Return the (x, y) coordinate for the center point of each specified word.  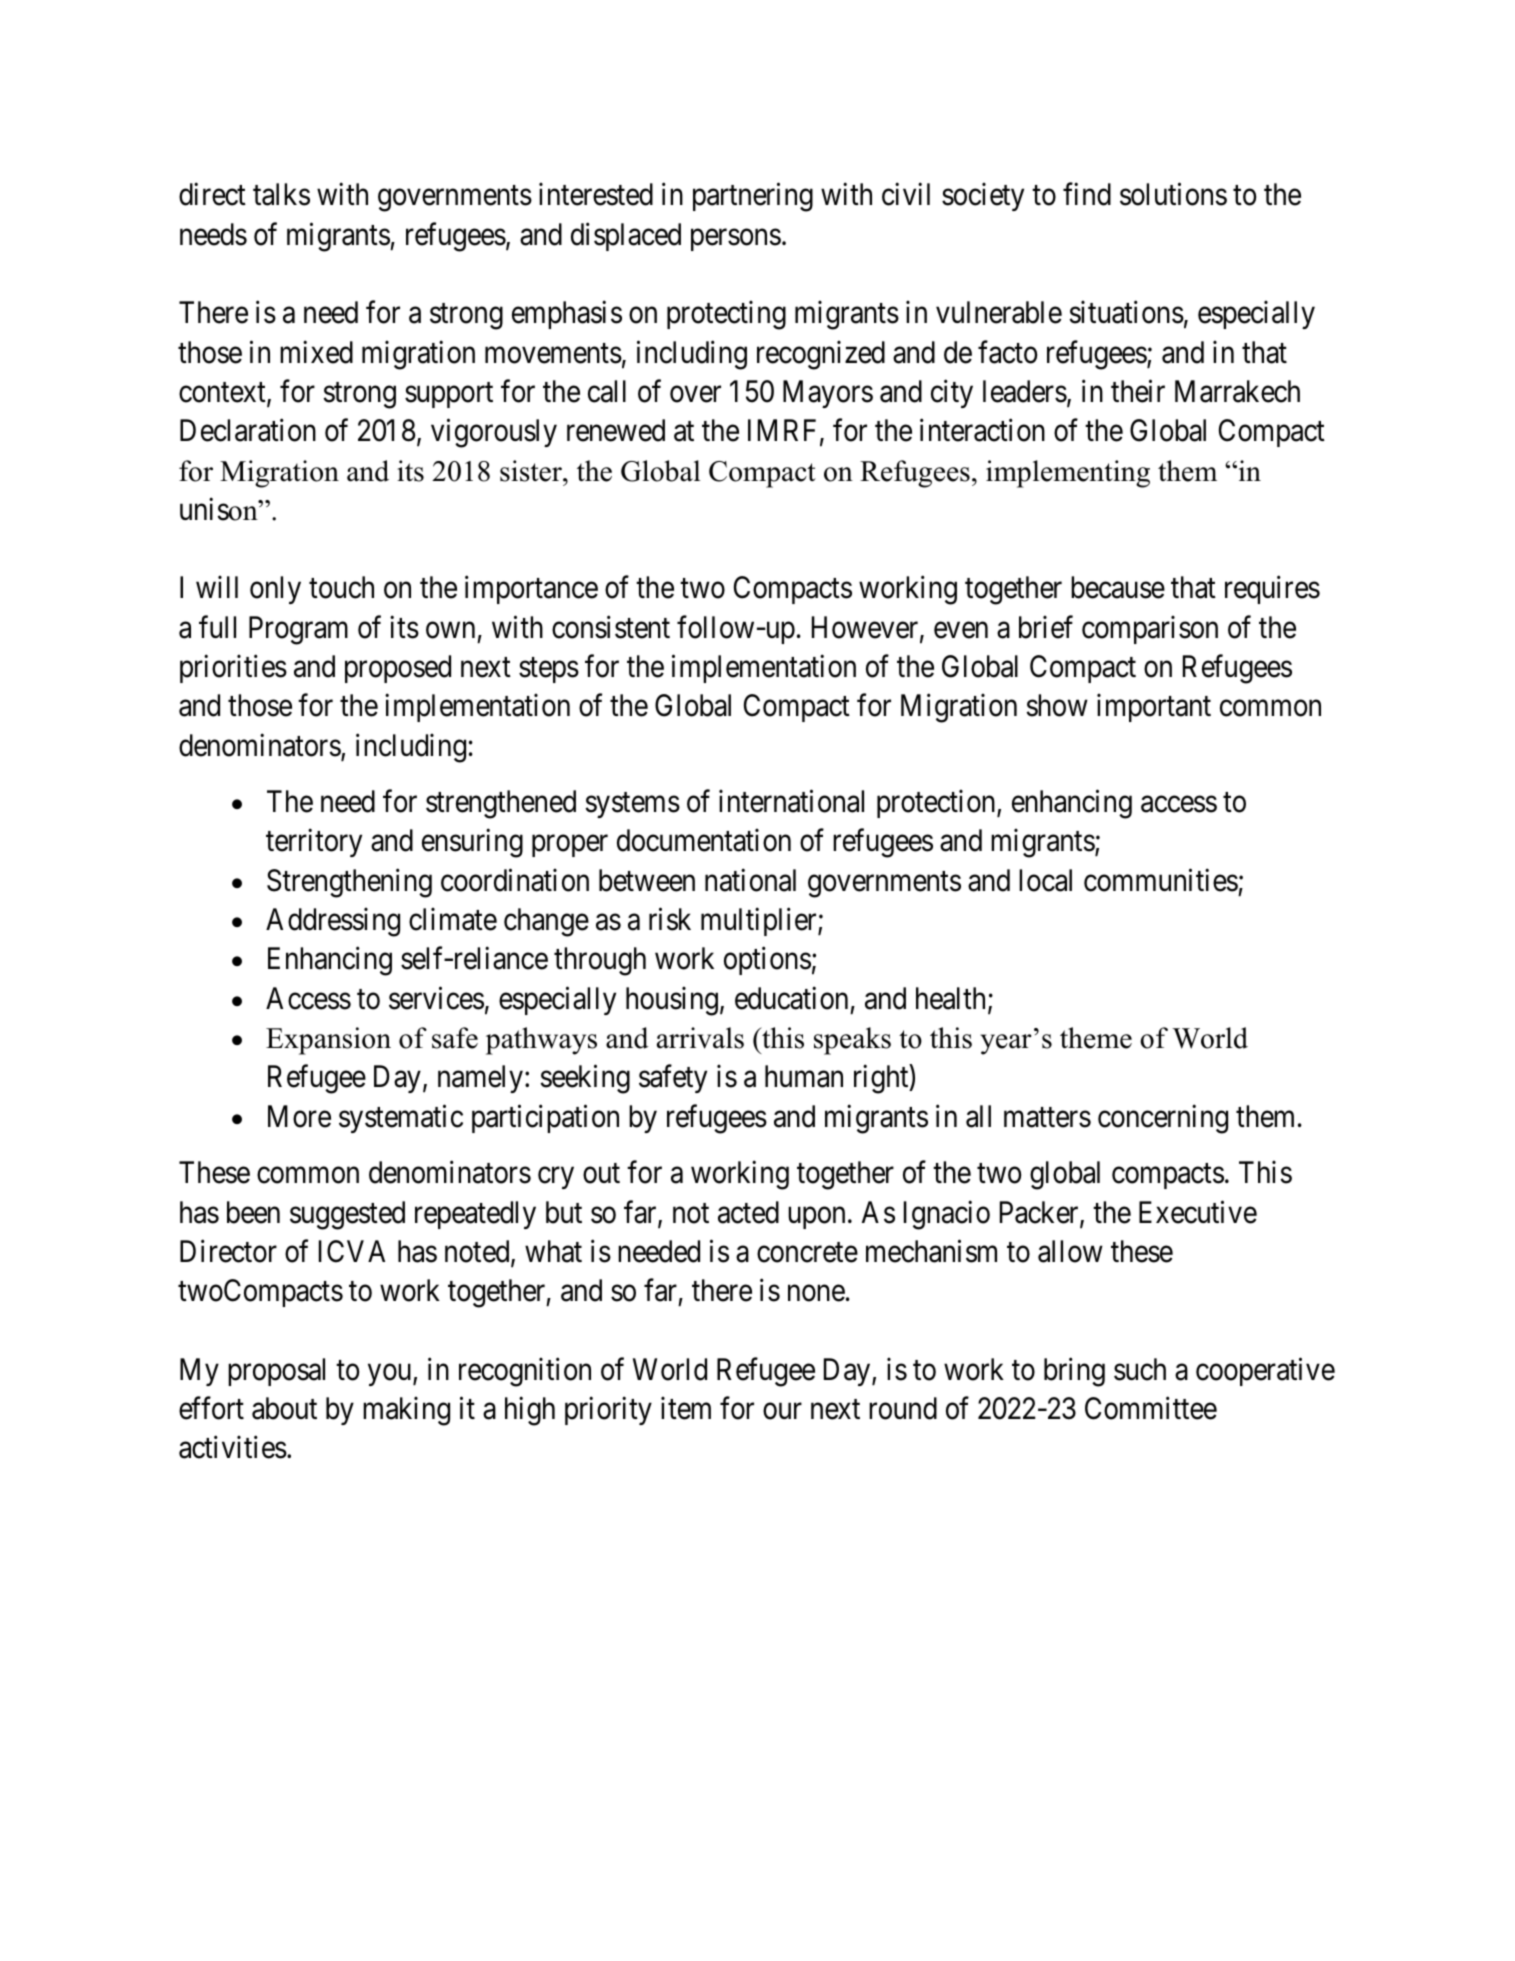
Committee (1151, 1408)
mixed (316, 352)
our (782, 1411)
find (1087, 194)
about (284, 1408)
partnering (753, 197)
